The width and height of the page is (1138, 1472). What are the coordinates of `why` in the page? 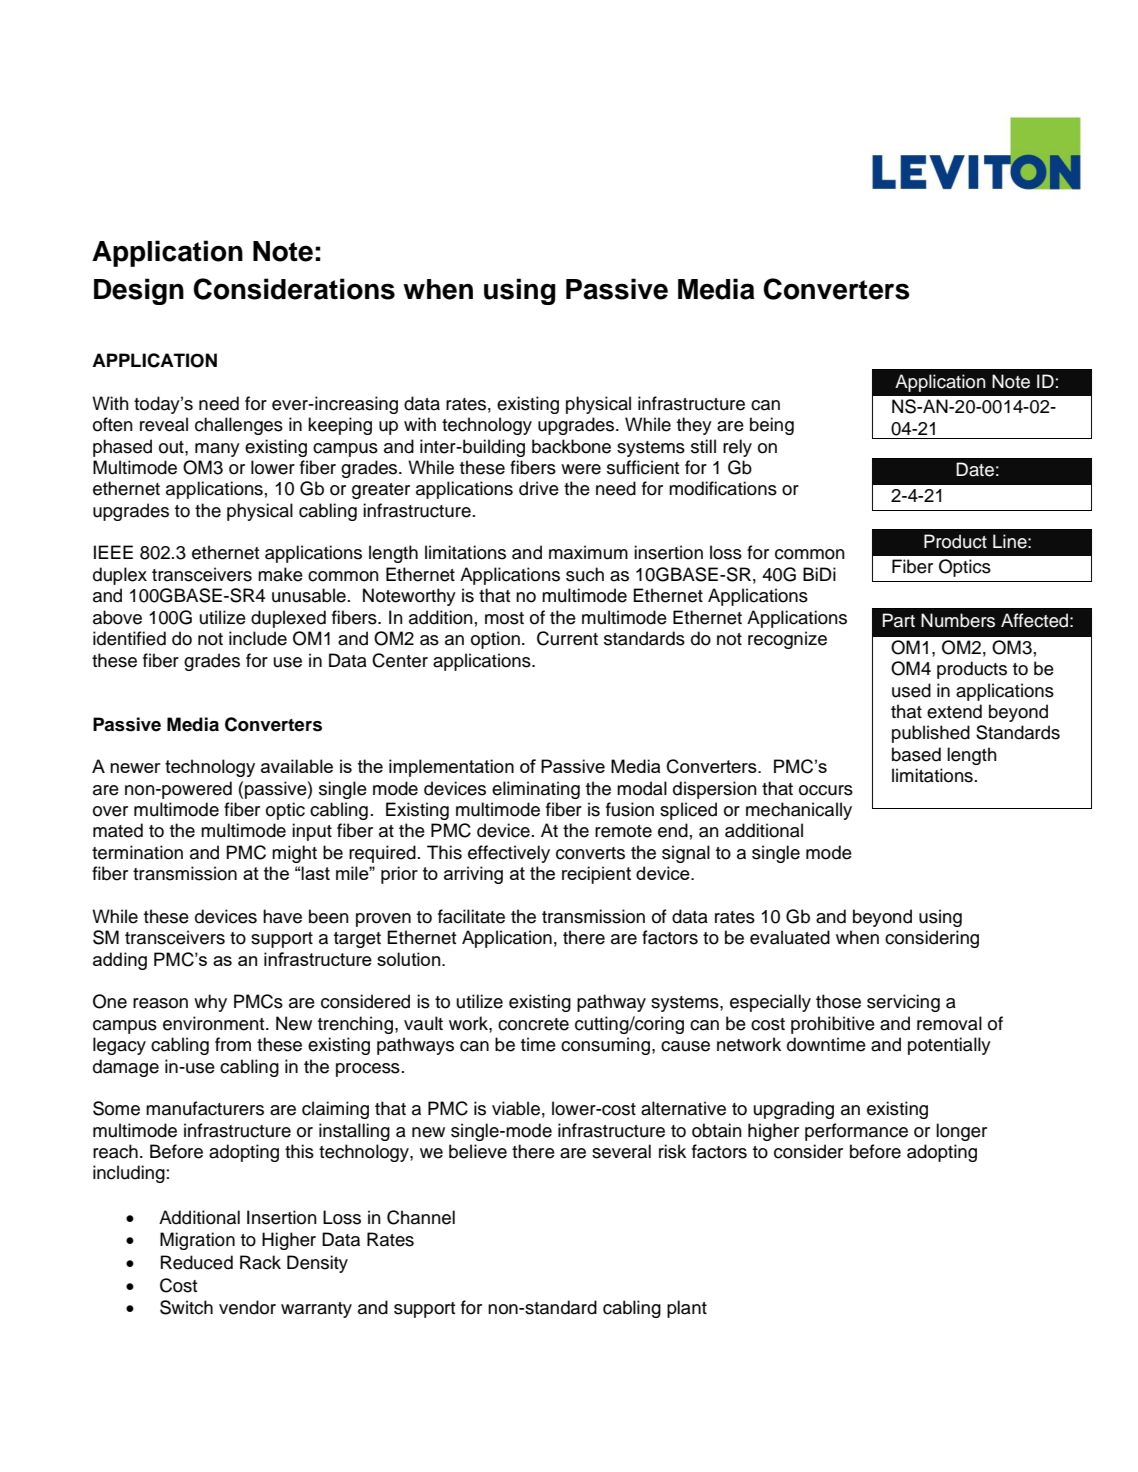 It's located at (210, 1003).
